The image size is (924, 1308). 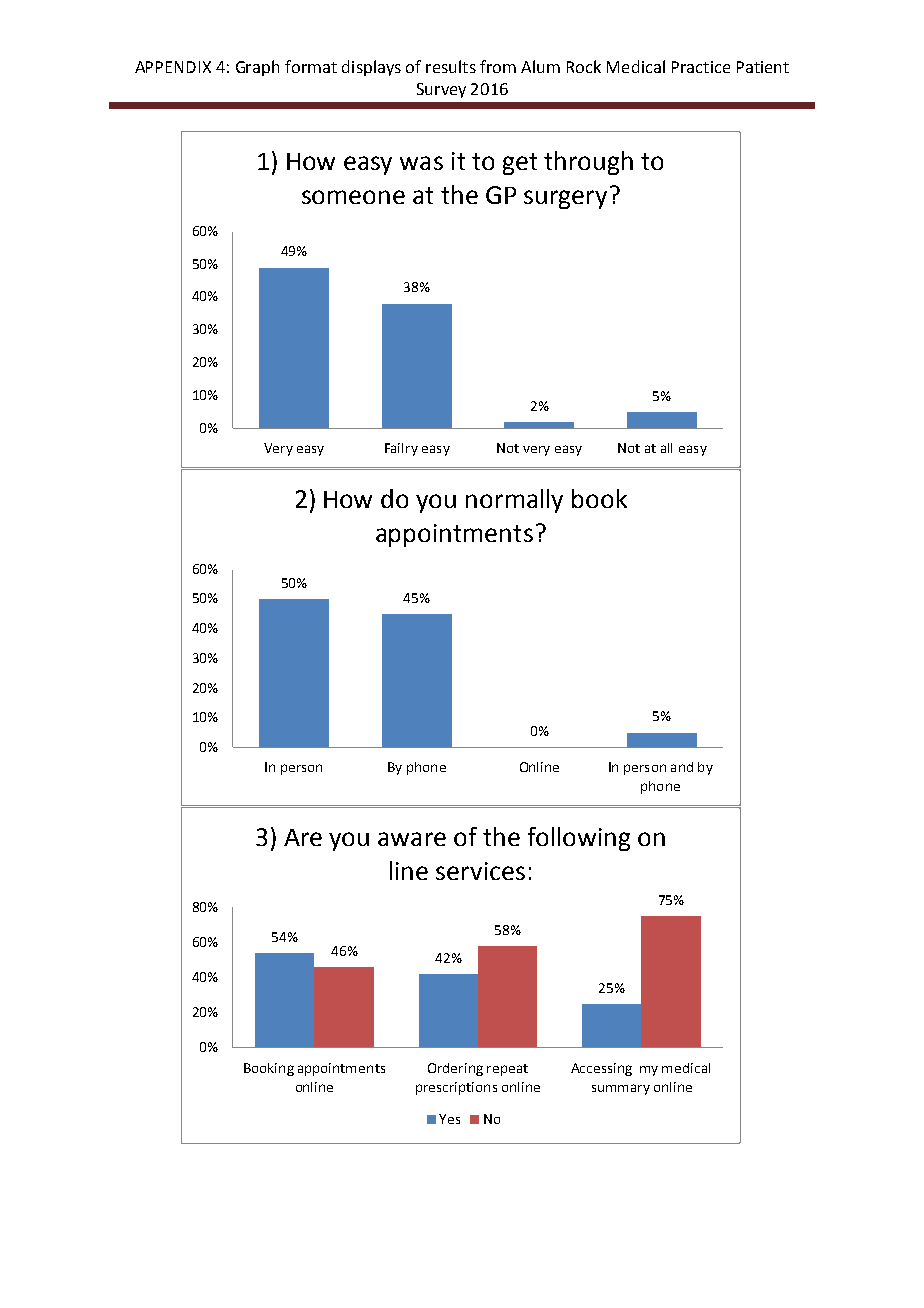 I want to click on surgery, so click(x=565, y=199).
